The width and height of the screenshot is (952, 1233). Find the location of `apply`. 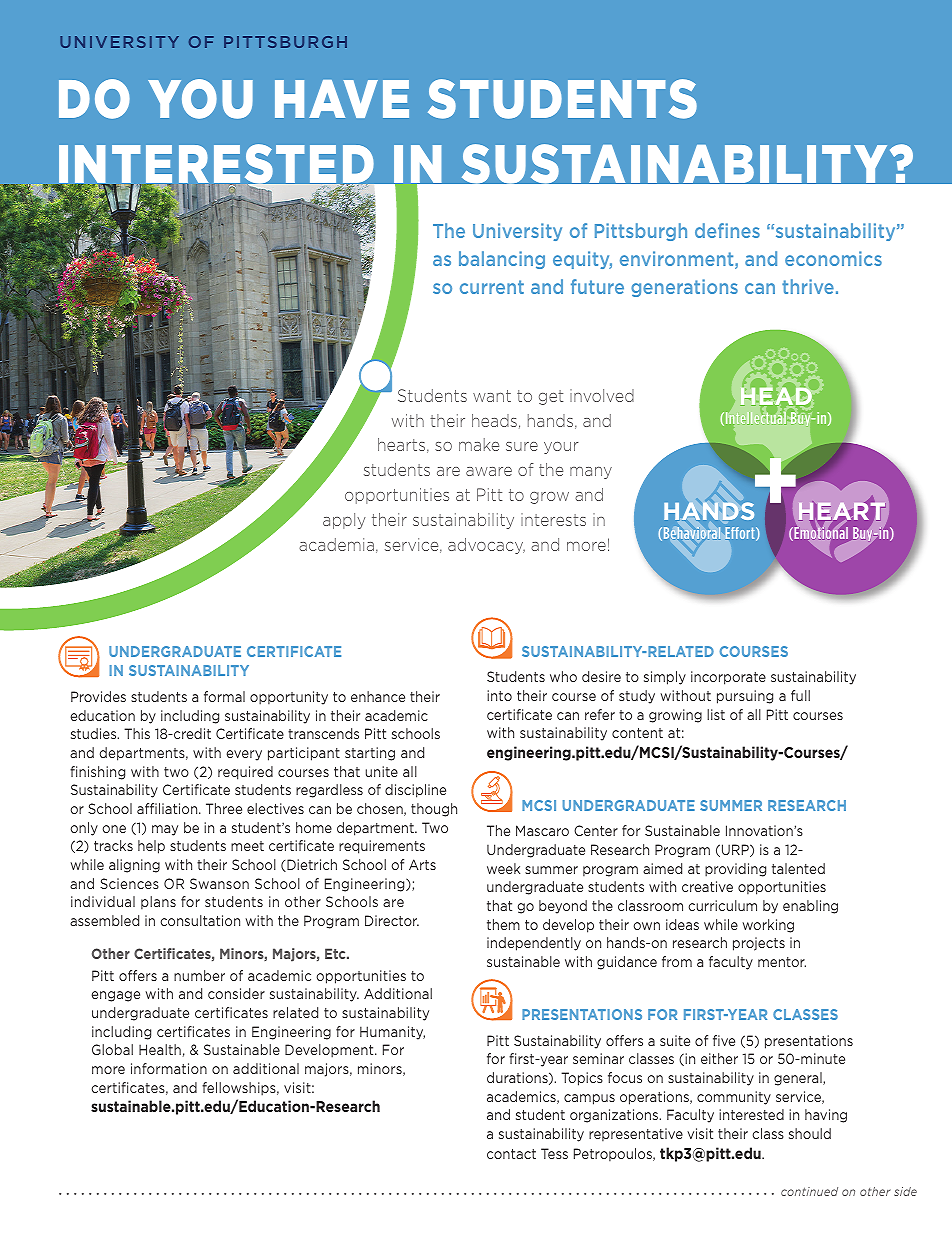

apply is located at coordinates (344, 521).
